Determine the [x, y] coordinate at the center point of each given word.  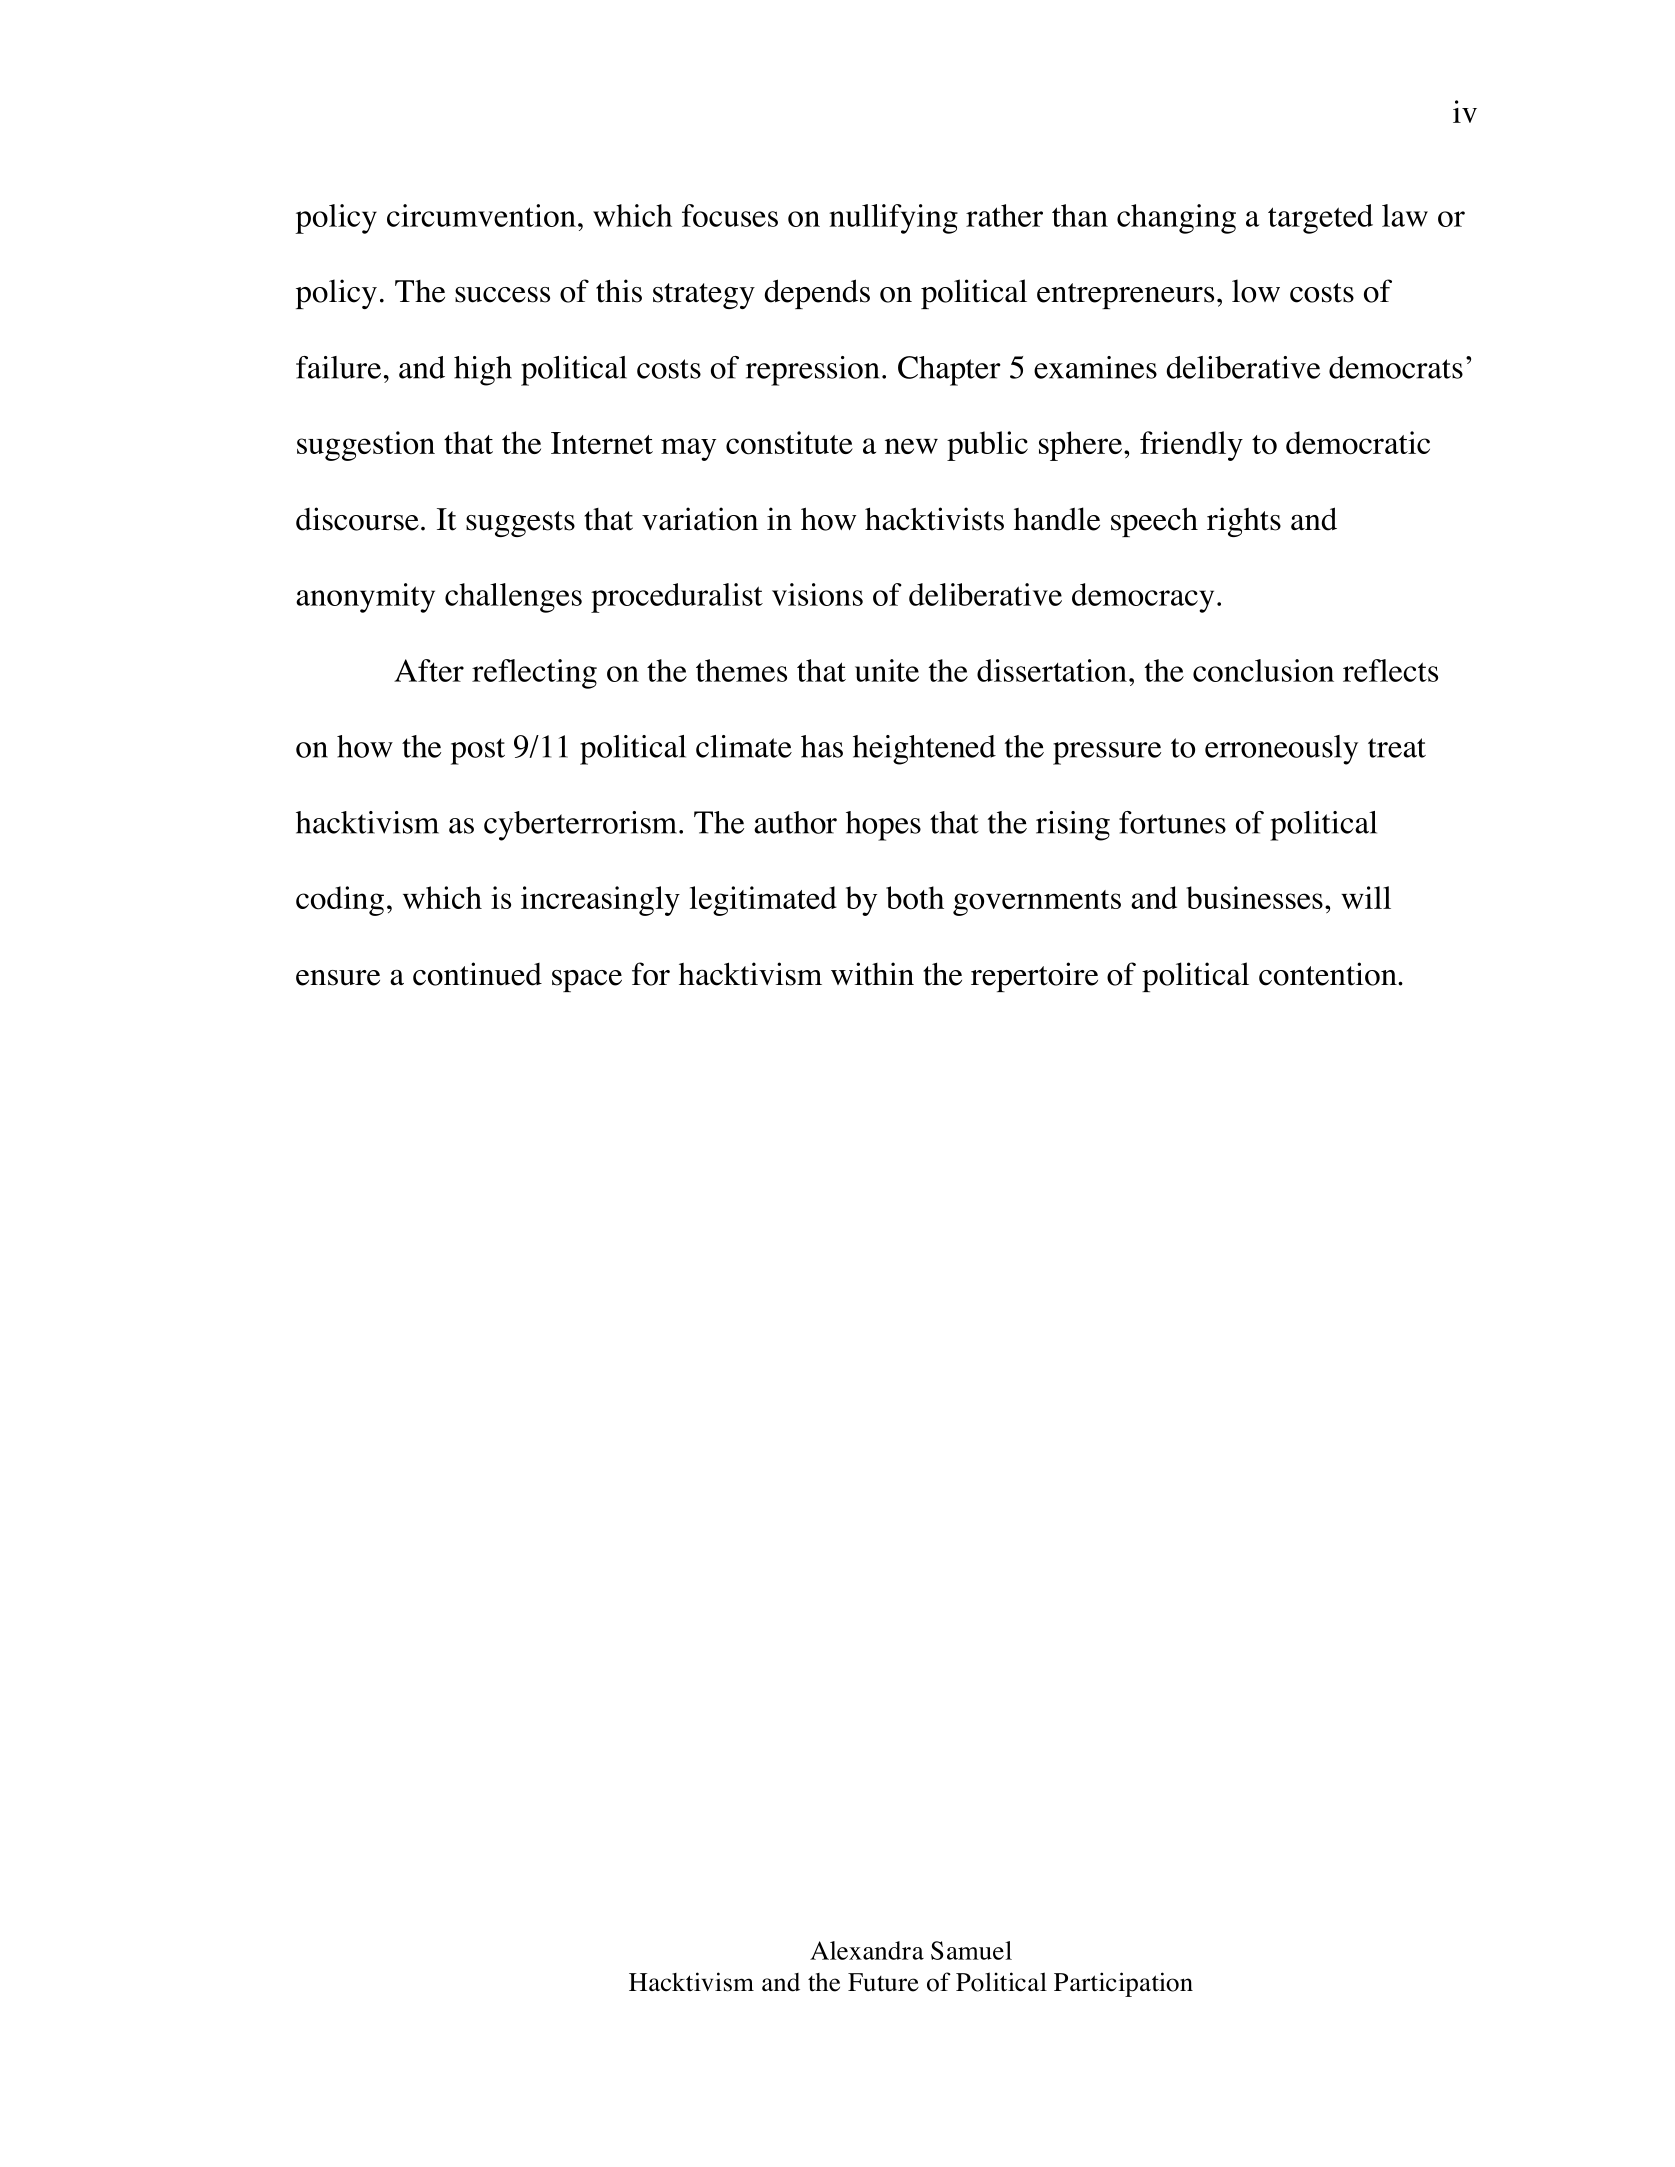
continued [477, 974]
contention [1329, 974]
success [502, 295]
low [1256, 291]
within [872, 974]
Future [883, 1982]
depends [817, 294]
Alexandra [867, 1950]
